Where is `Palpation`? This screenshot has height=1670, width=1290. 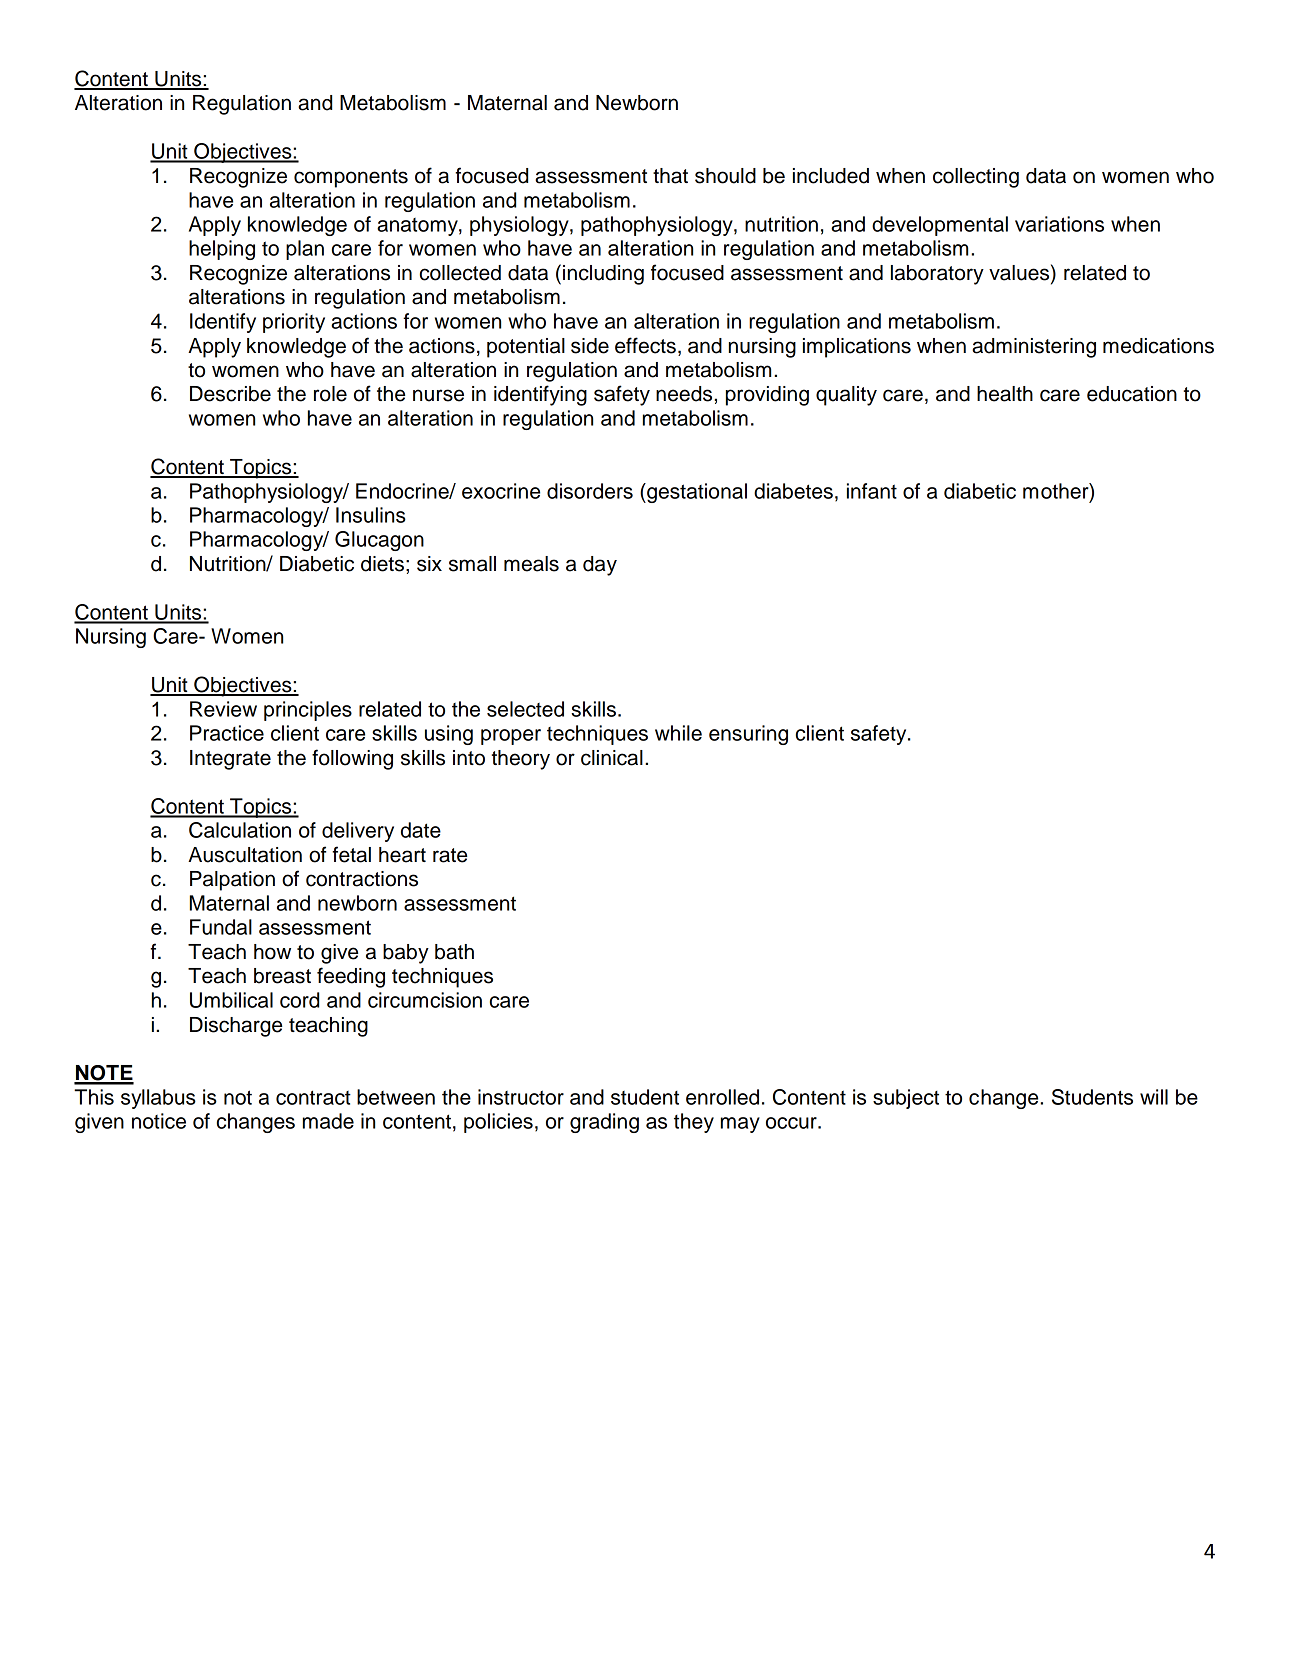 Palpation is located at coordinates (232, 881).
